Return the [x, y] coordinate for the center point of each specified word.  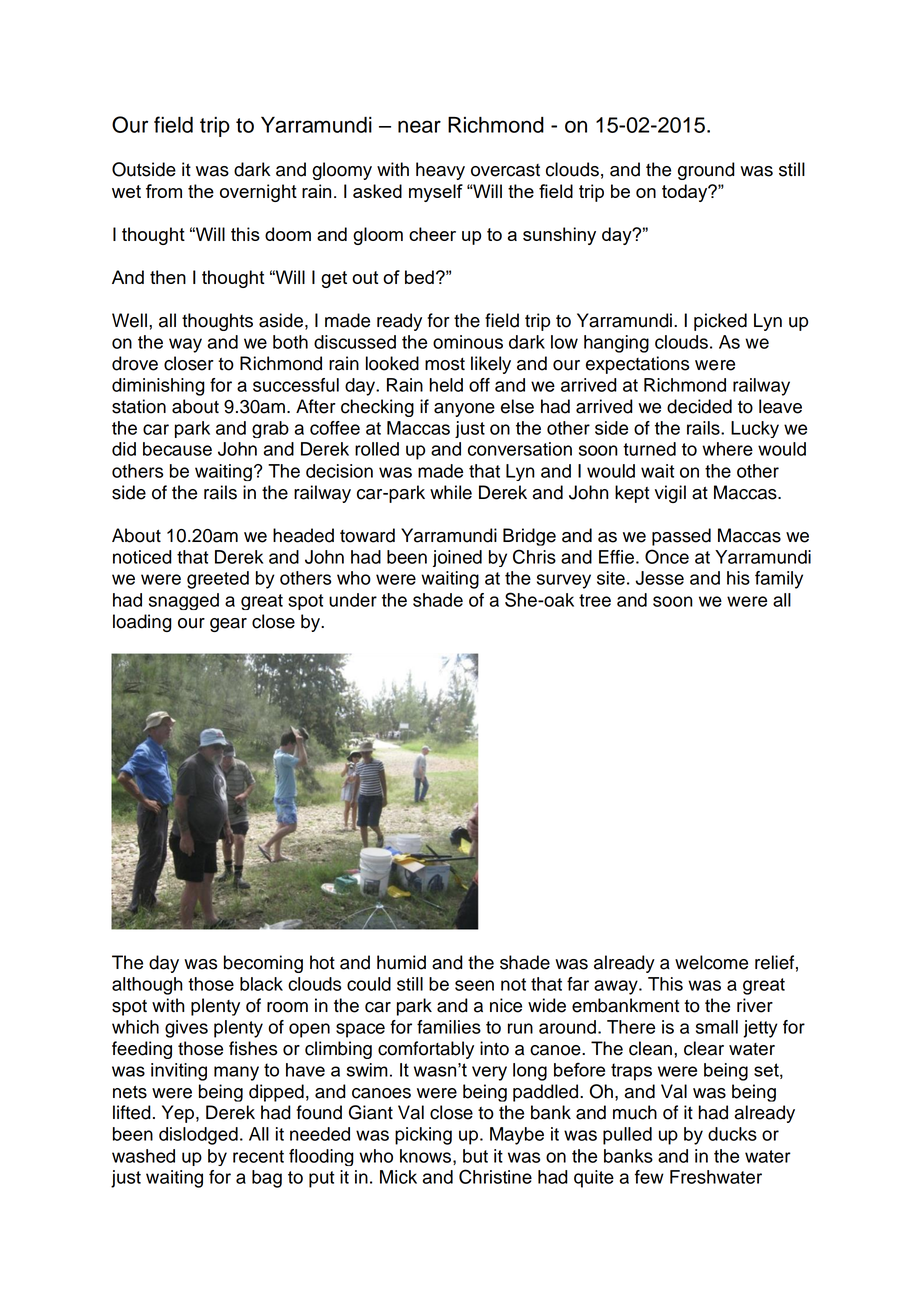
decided [699, 406]
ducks [732, 1134]
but [475, 1156]
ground [706, 171]
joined [457, 558]
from [164, 191]
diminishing [158, 387]
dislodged [198, 1136]
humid [401, 962]
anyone [464, 410]
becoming [263, 964]
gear [228, 625]
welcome [711, 962]
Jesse [660, 578]
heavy [440, 171]
